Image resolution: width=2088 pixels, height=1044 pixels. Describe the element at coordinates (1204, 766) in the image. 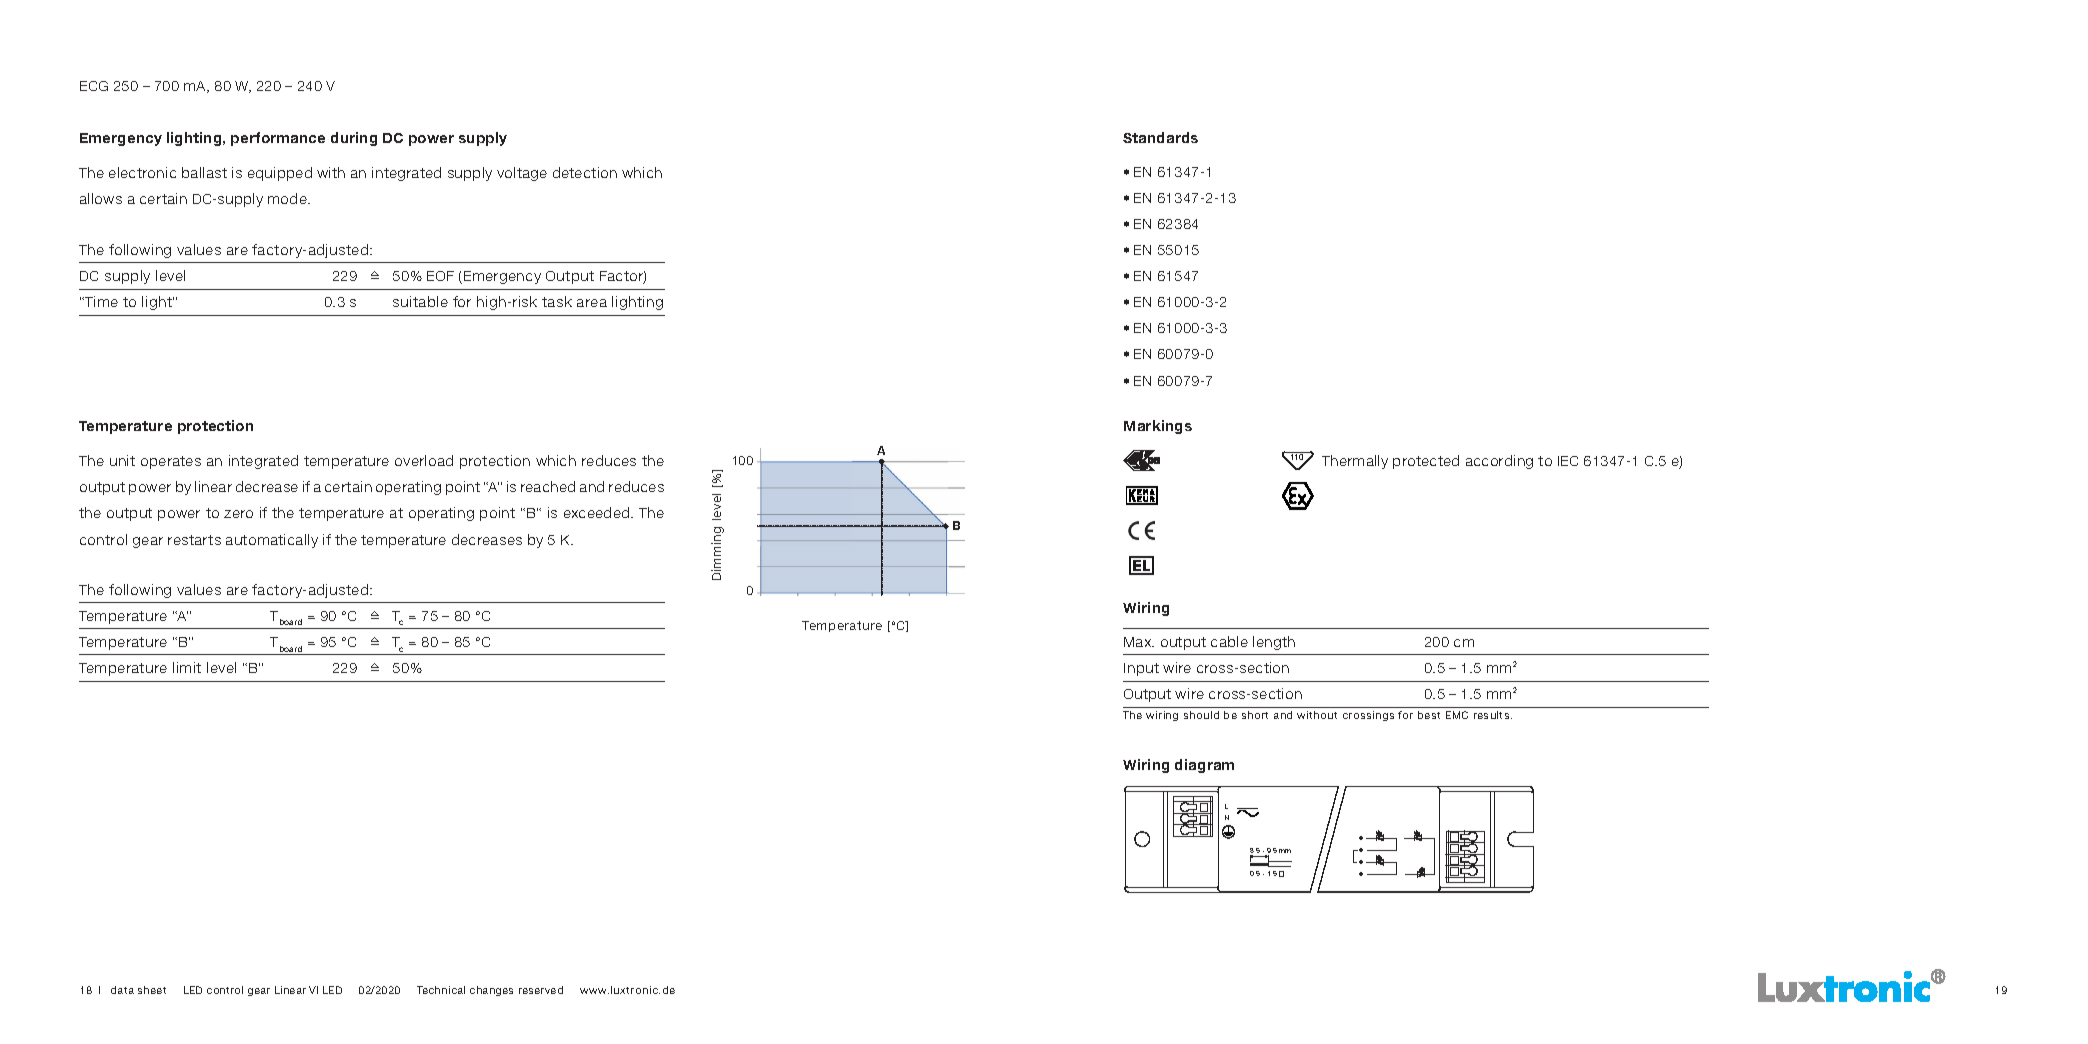

I see `diagram` at that location.
